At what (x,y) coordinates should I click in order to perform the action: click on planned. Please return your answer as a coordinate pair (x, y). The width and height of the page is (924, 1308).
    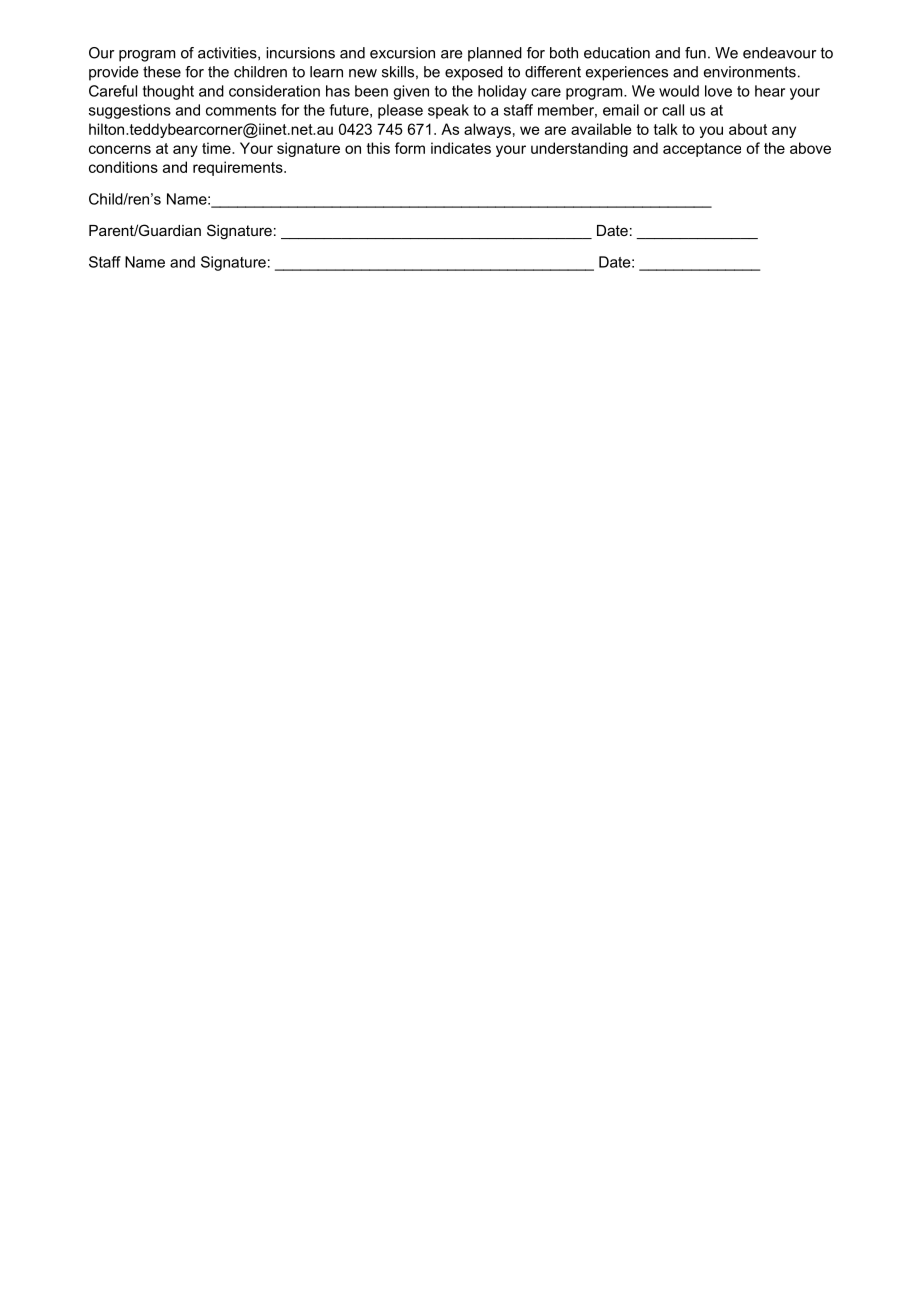
    Looking at the image, I should click on (495, 54).
